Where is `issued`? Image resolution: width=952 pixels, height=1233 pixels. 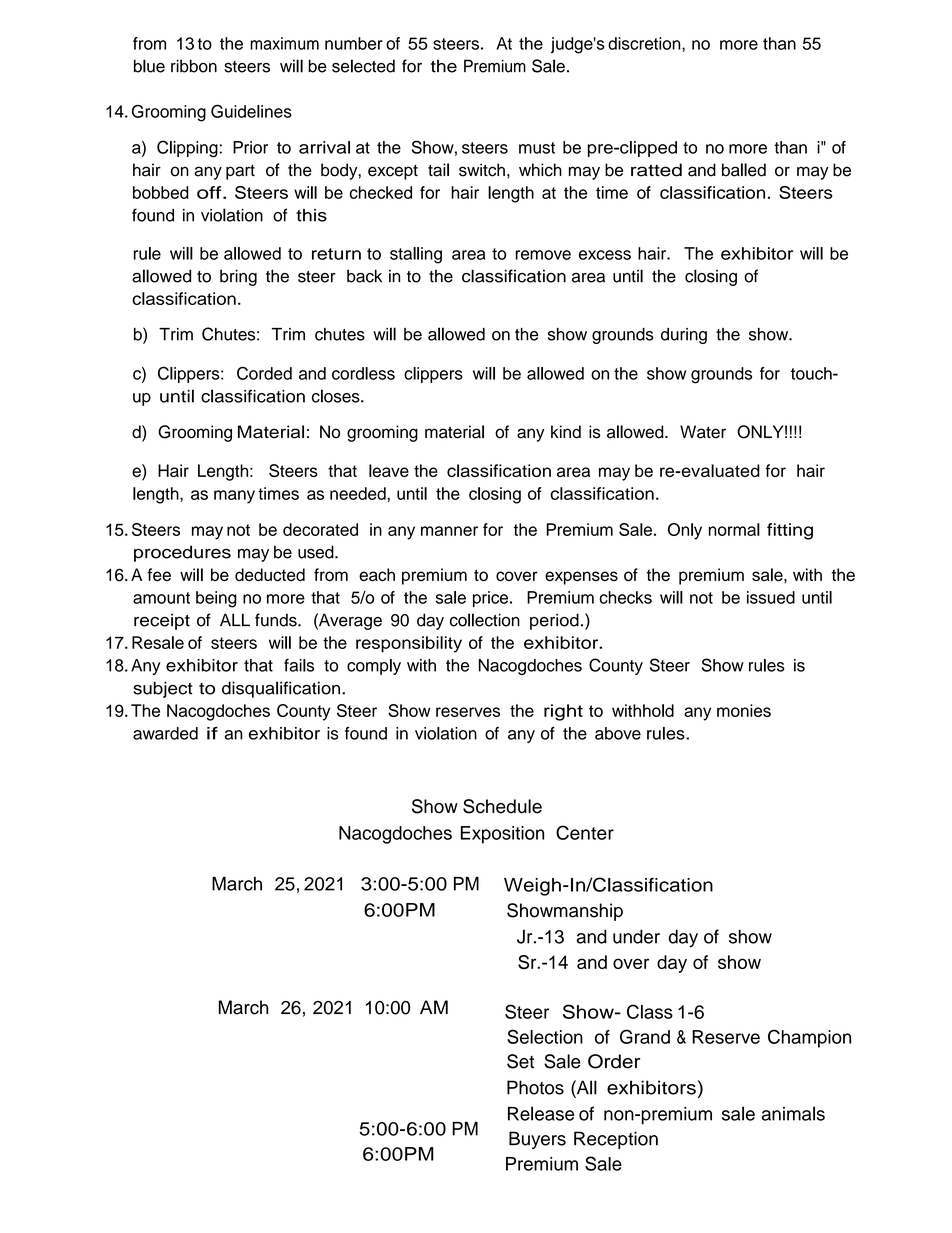
issued is located at coordinates (771, 597).
